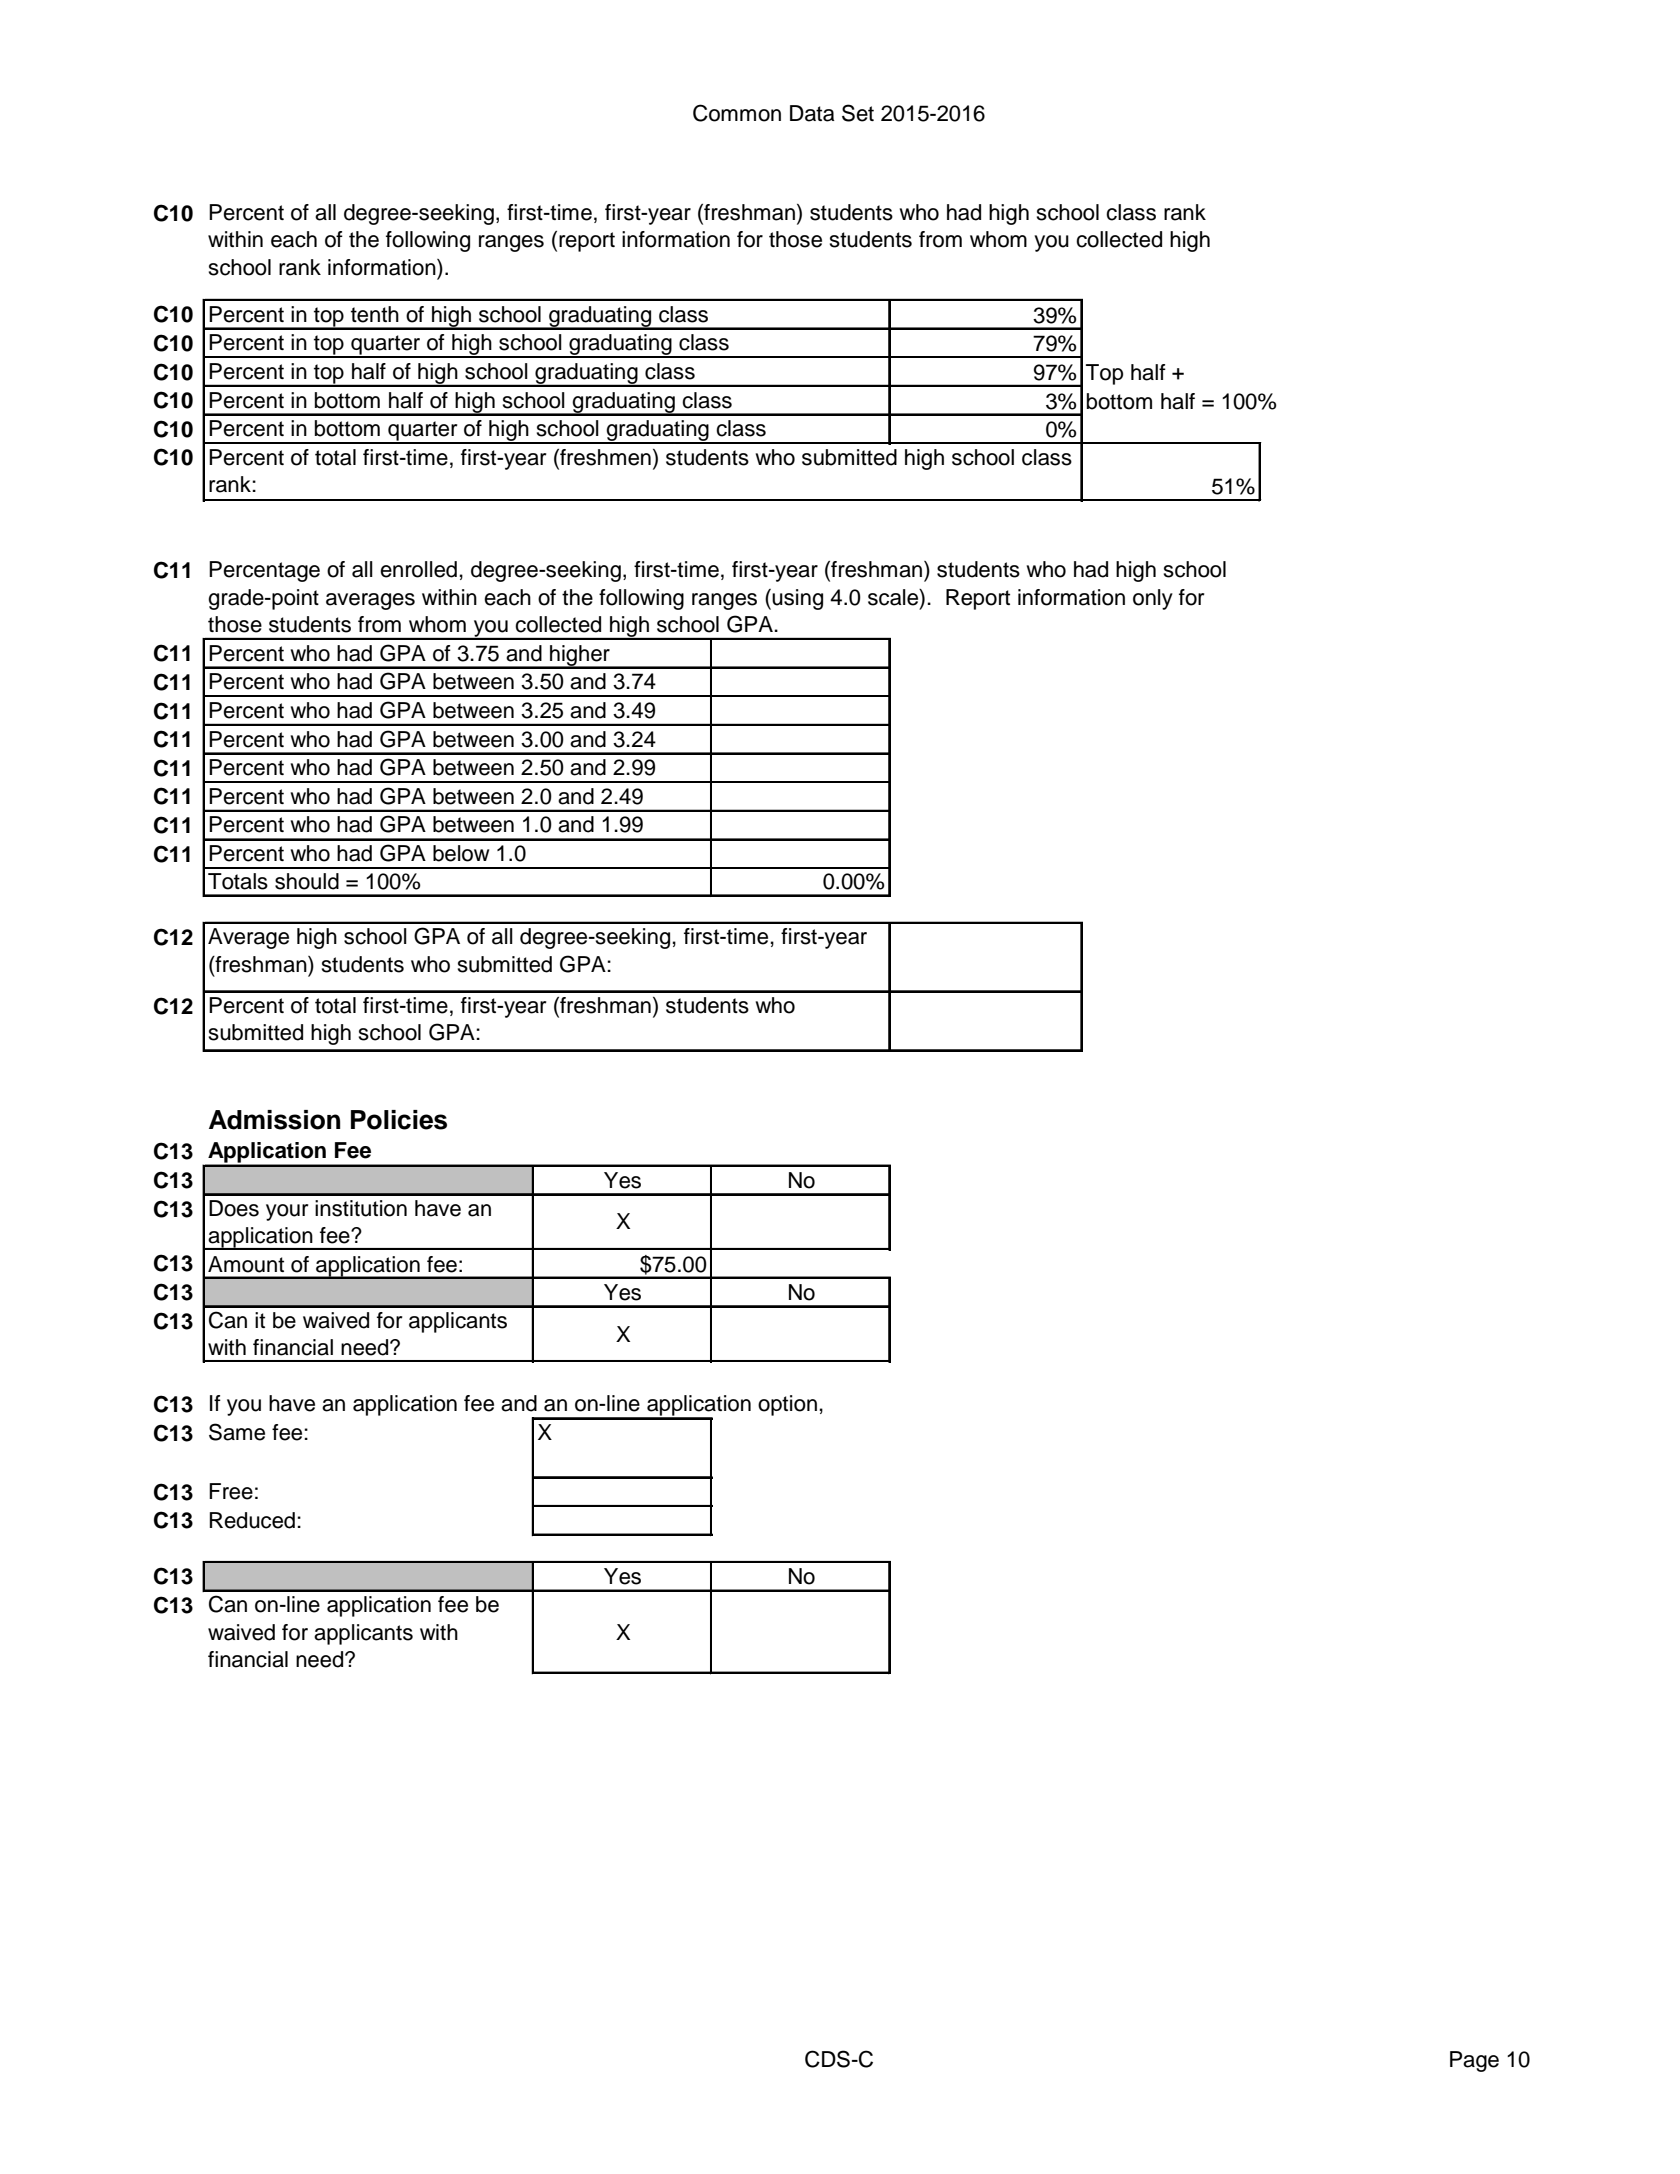 This image has height=2174, width=1680. Describe the element at coordinates (787, 1405) in the image. I see `option` at that location.
